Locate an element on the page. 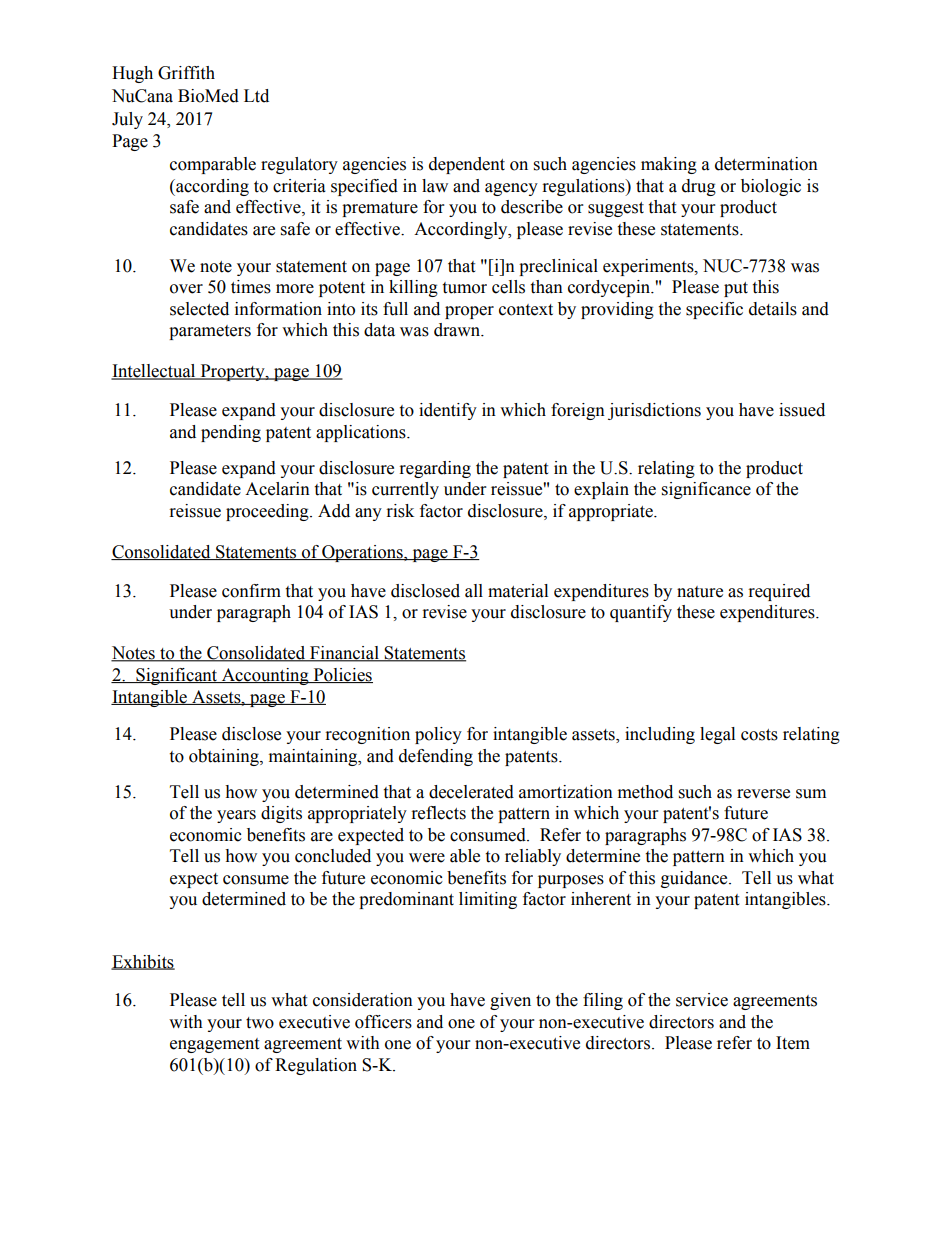  Griffith is located at coordinates (186, 73).
